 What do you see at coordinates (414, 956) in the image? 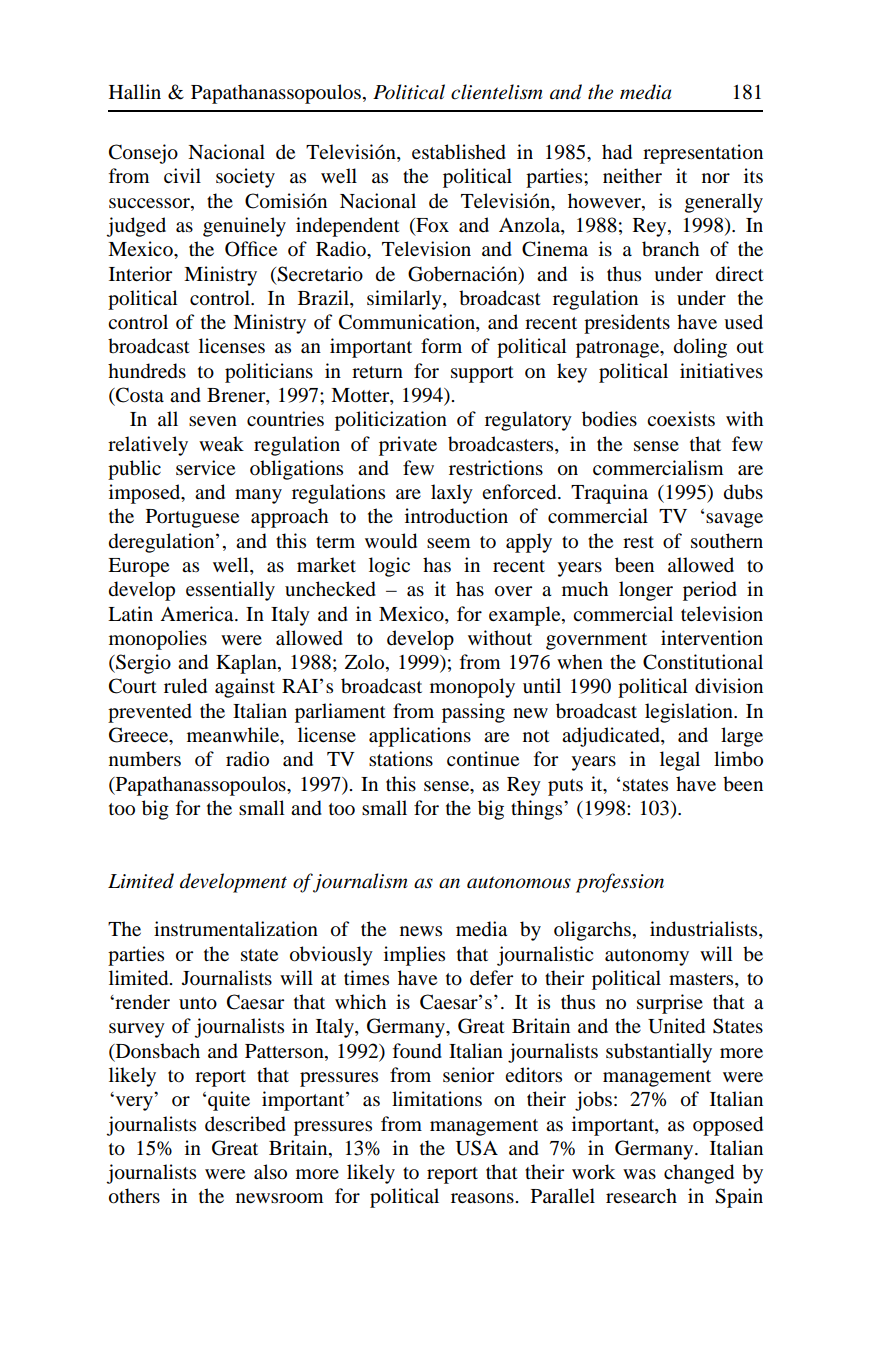
I see `implies` at bounding box center [414, 956].
